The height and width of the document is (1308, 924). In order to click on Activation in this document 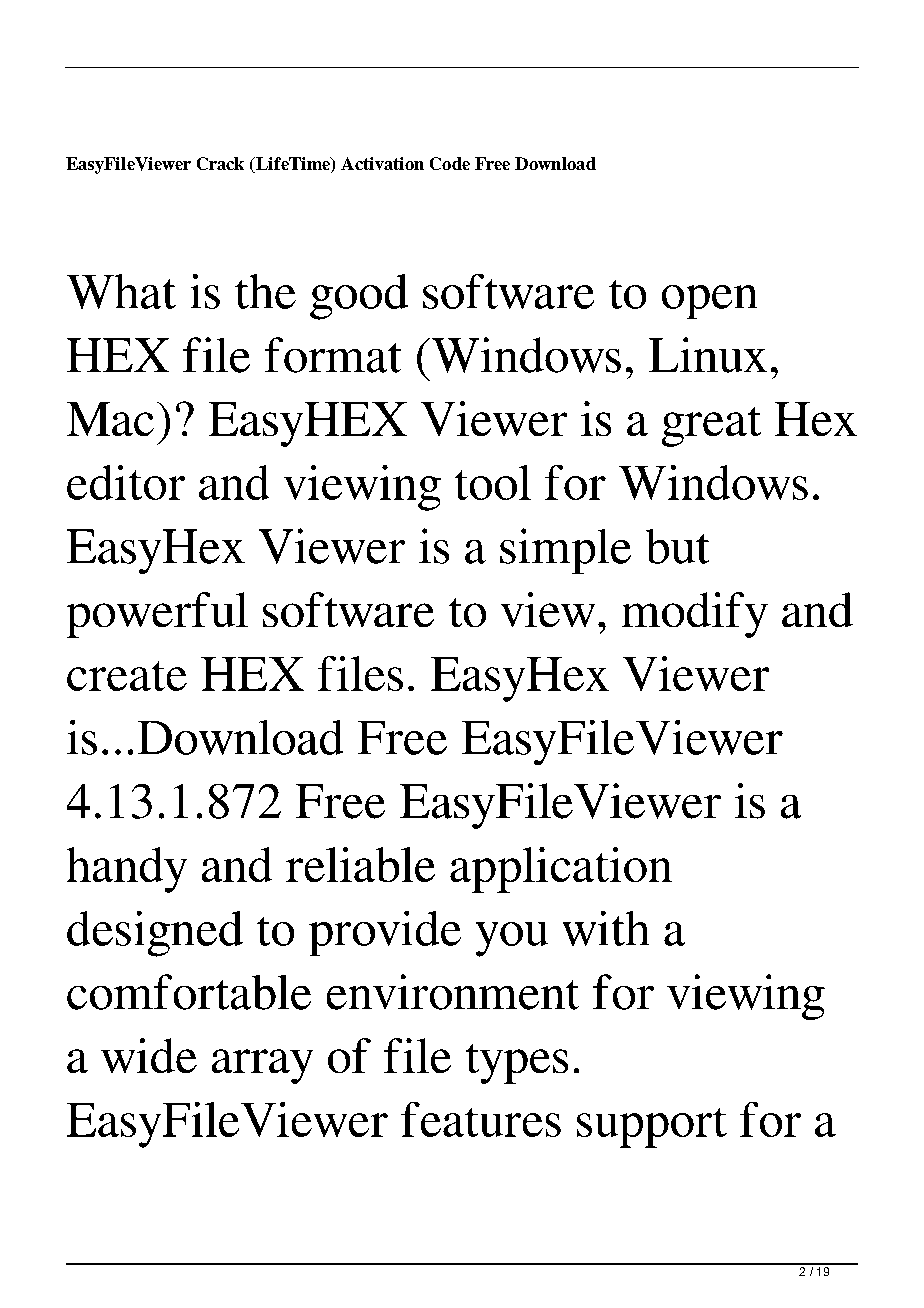, I will do `click(382, 163)`.
